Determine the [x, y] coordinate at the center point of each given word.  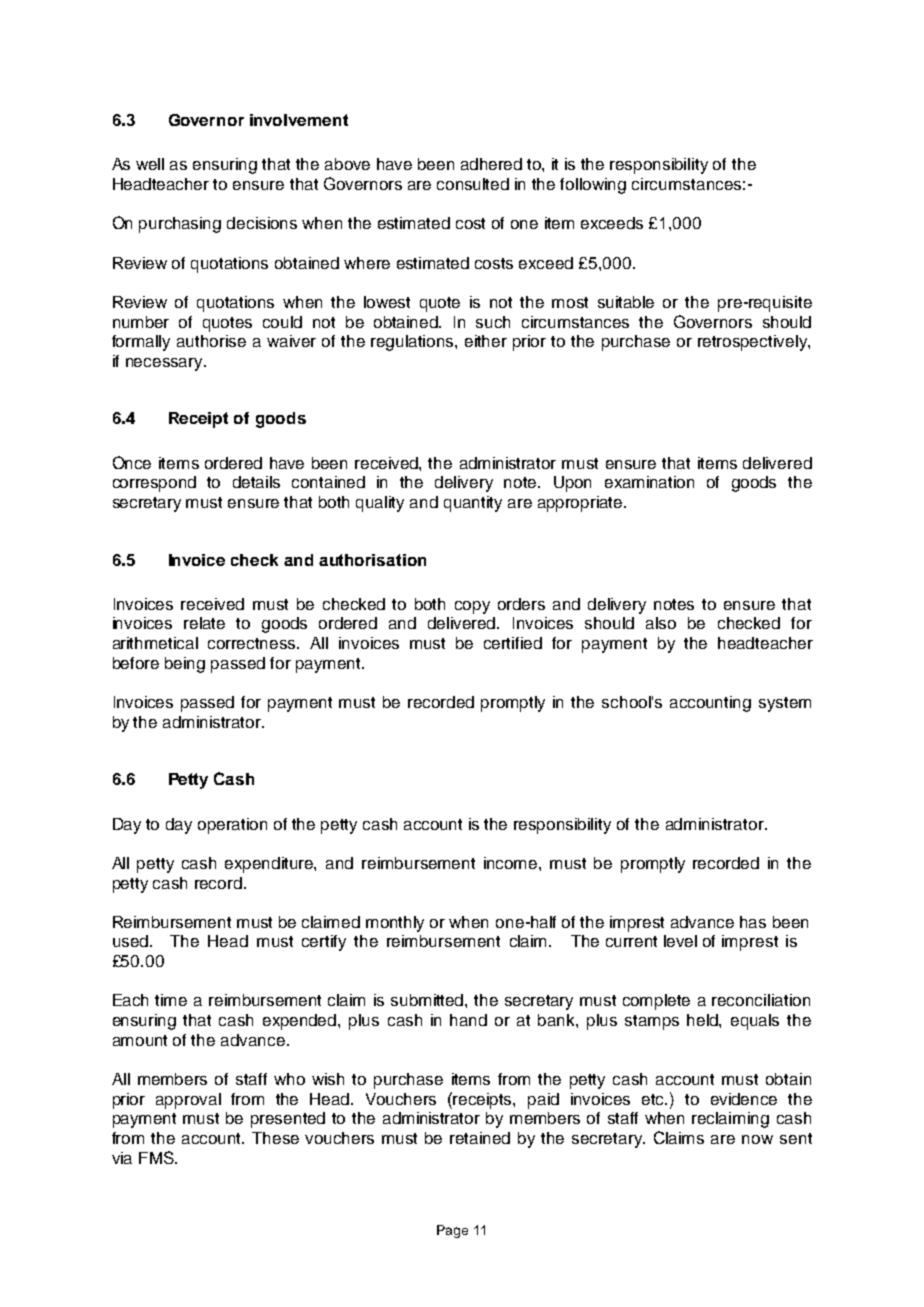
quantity [473, 504]
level [680, 941]
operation [232, 826]
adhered [491, 164]
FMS [157, 1157]
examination [649, 482]
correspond [154, 484]
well [150, 164]
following [593, 186]
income [512, 863]
